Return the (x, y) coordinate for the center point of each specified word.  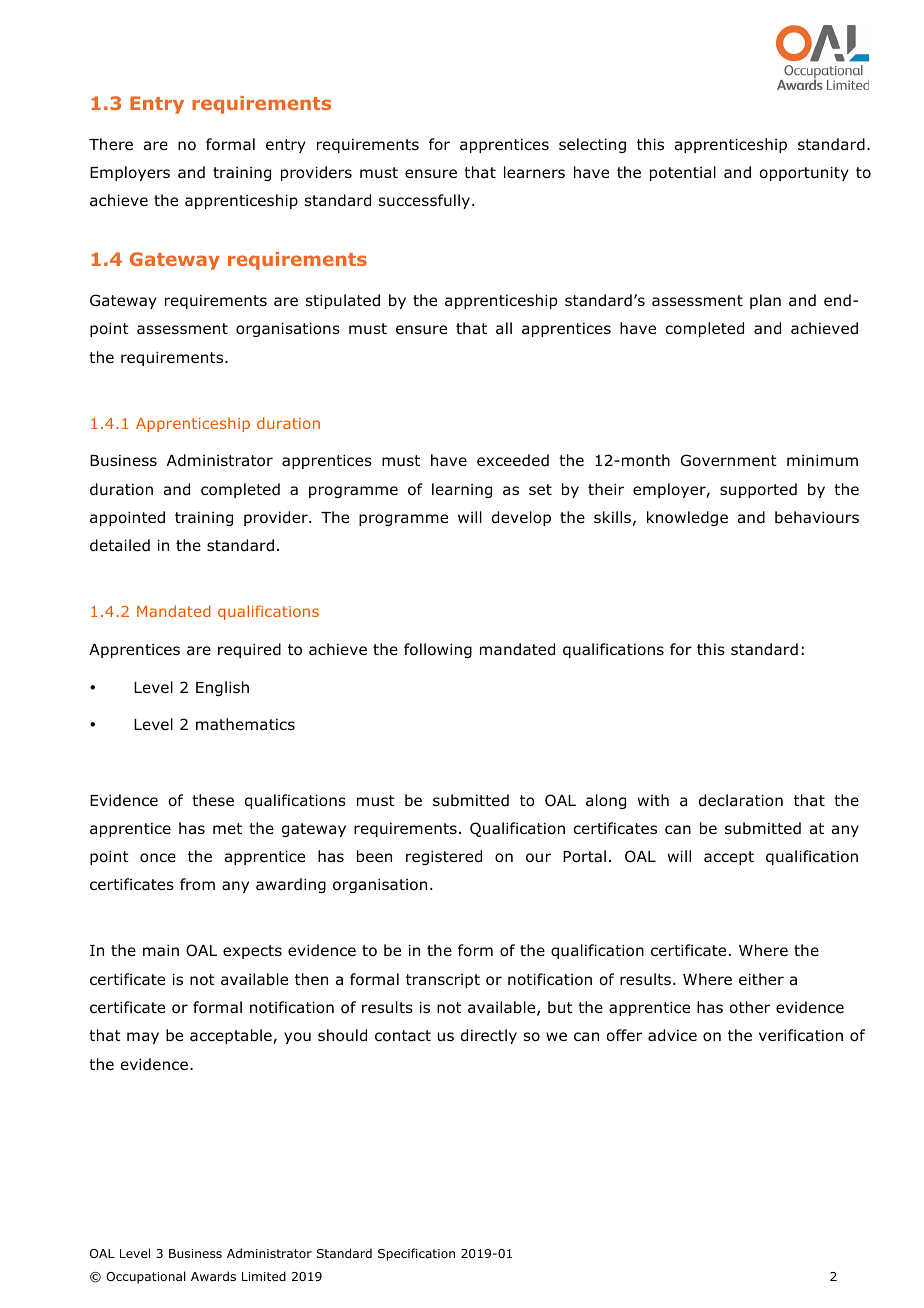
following (438, 650)
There (111, 144)
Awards (213, 1276)
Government (729, 460)
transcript (443, 981)
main (161, 951)
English (222, 688)
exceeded (513, 460)
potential (683, 173)
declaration (741, 800)
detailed (120, 545)
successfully (426, 201)
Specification (416, 1254)
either (761, 979)
